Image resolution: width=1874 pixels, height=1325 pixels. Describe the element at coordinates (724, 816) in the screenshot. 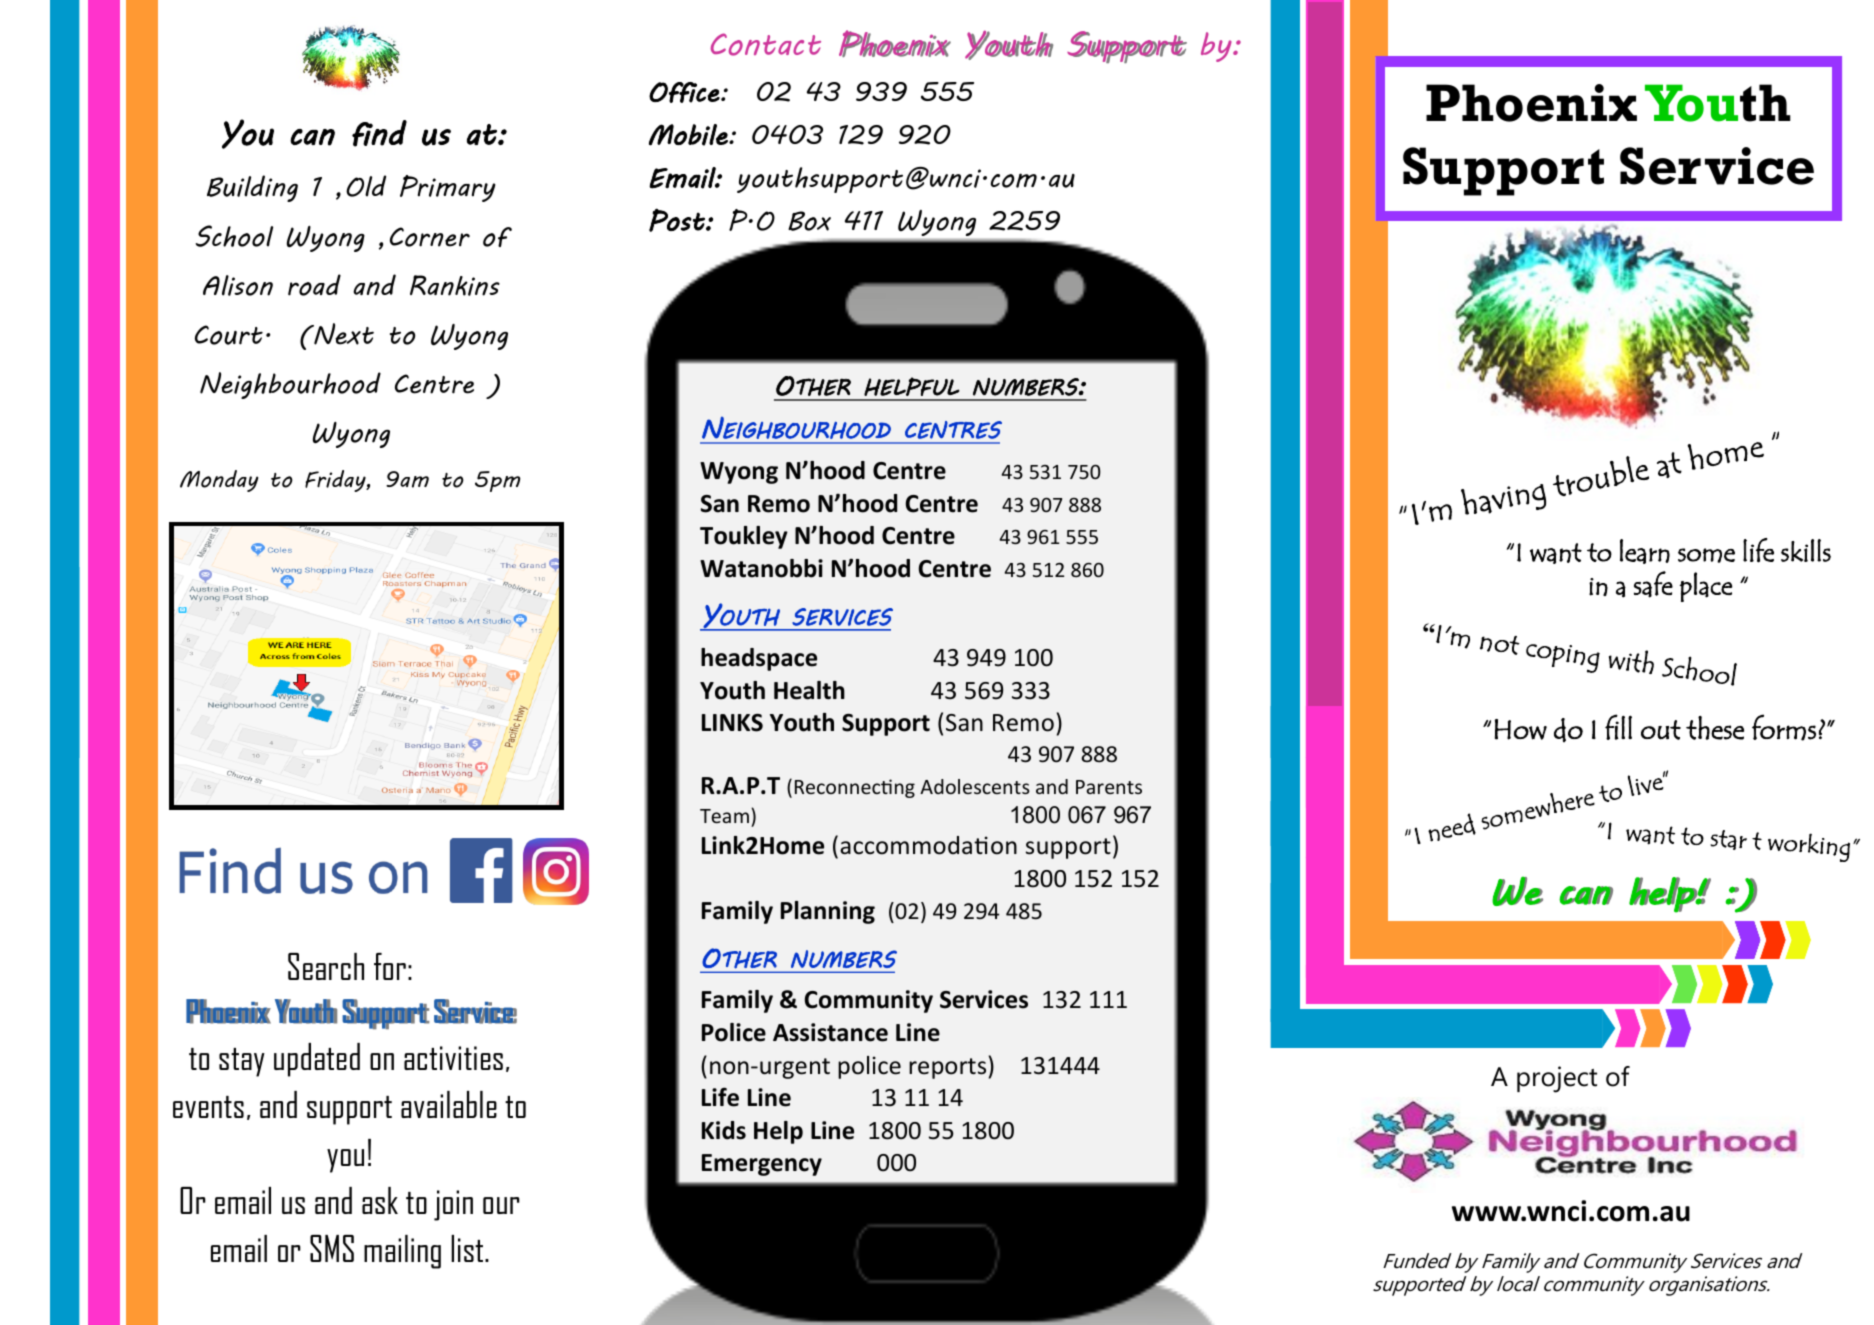

I see `Team` at that location.
